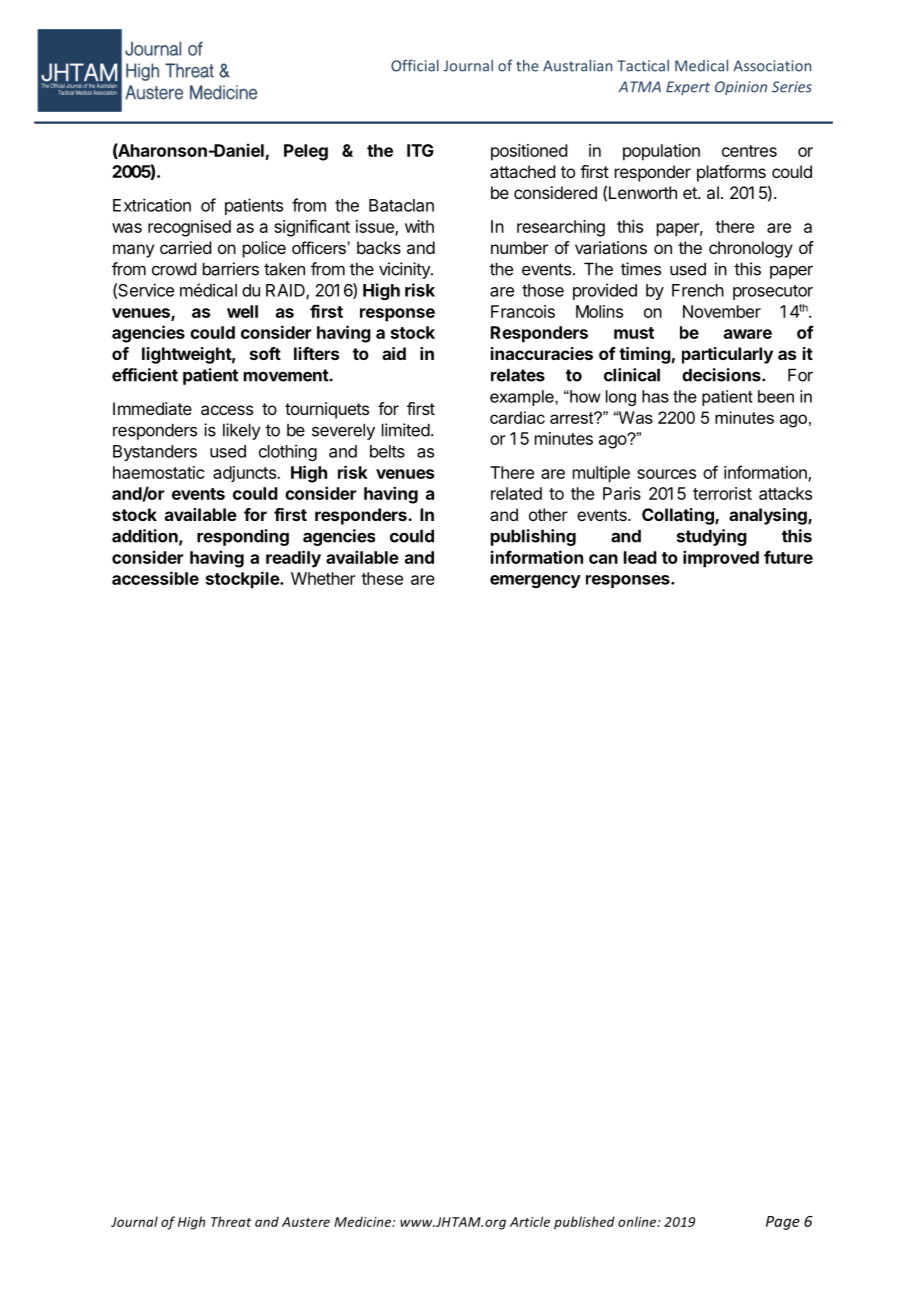 The height and width of the document is (1309, 924). Describe the element at coordinates (535, 581) in the document. I see `emergency` at that location.
